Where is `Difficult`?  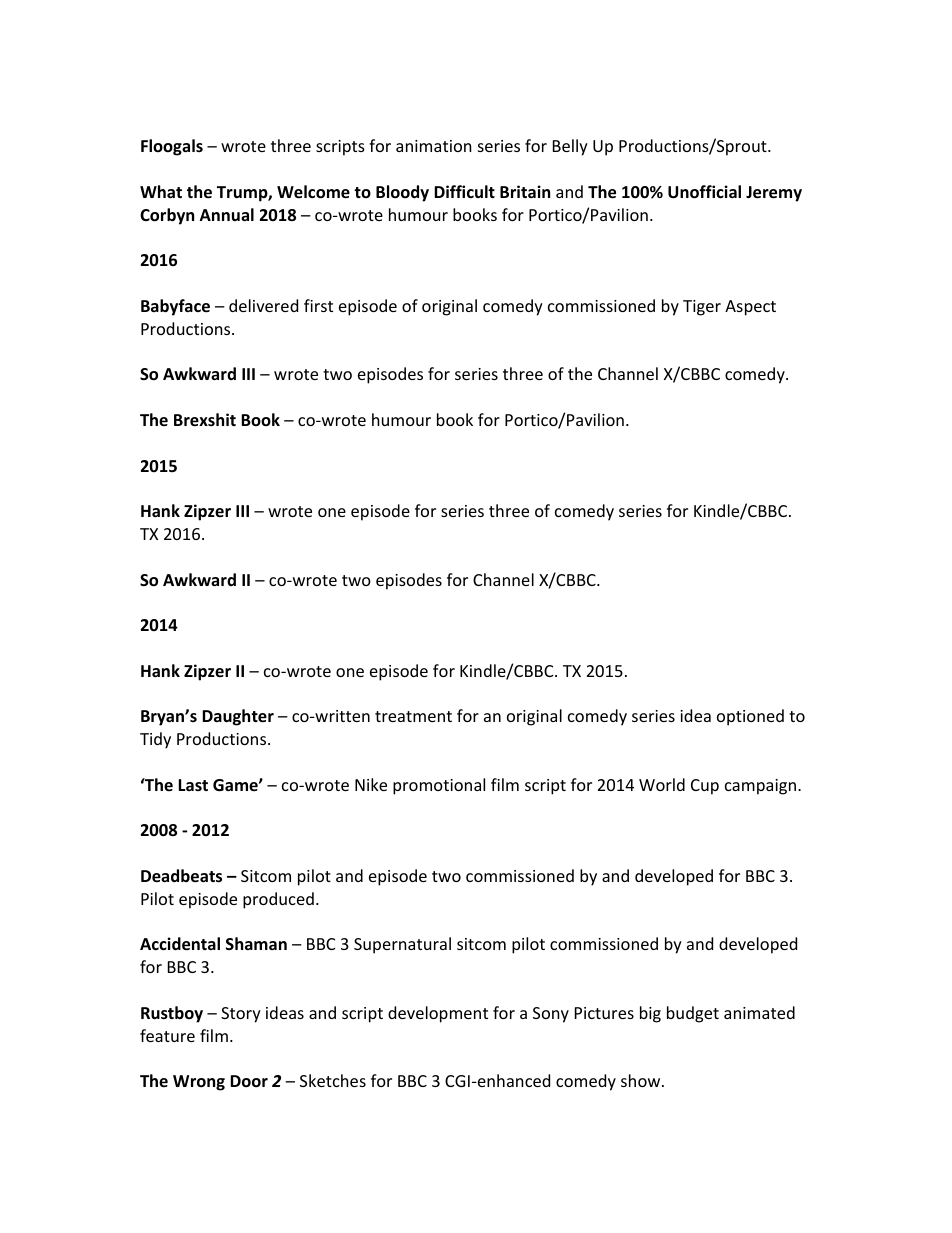
Difficult is located at coordinates (464, 191).
